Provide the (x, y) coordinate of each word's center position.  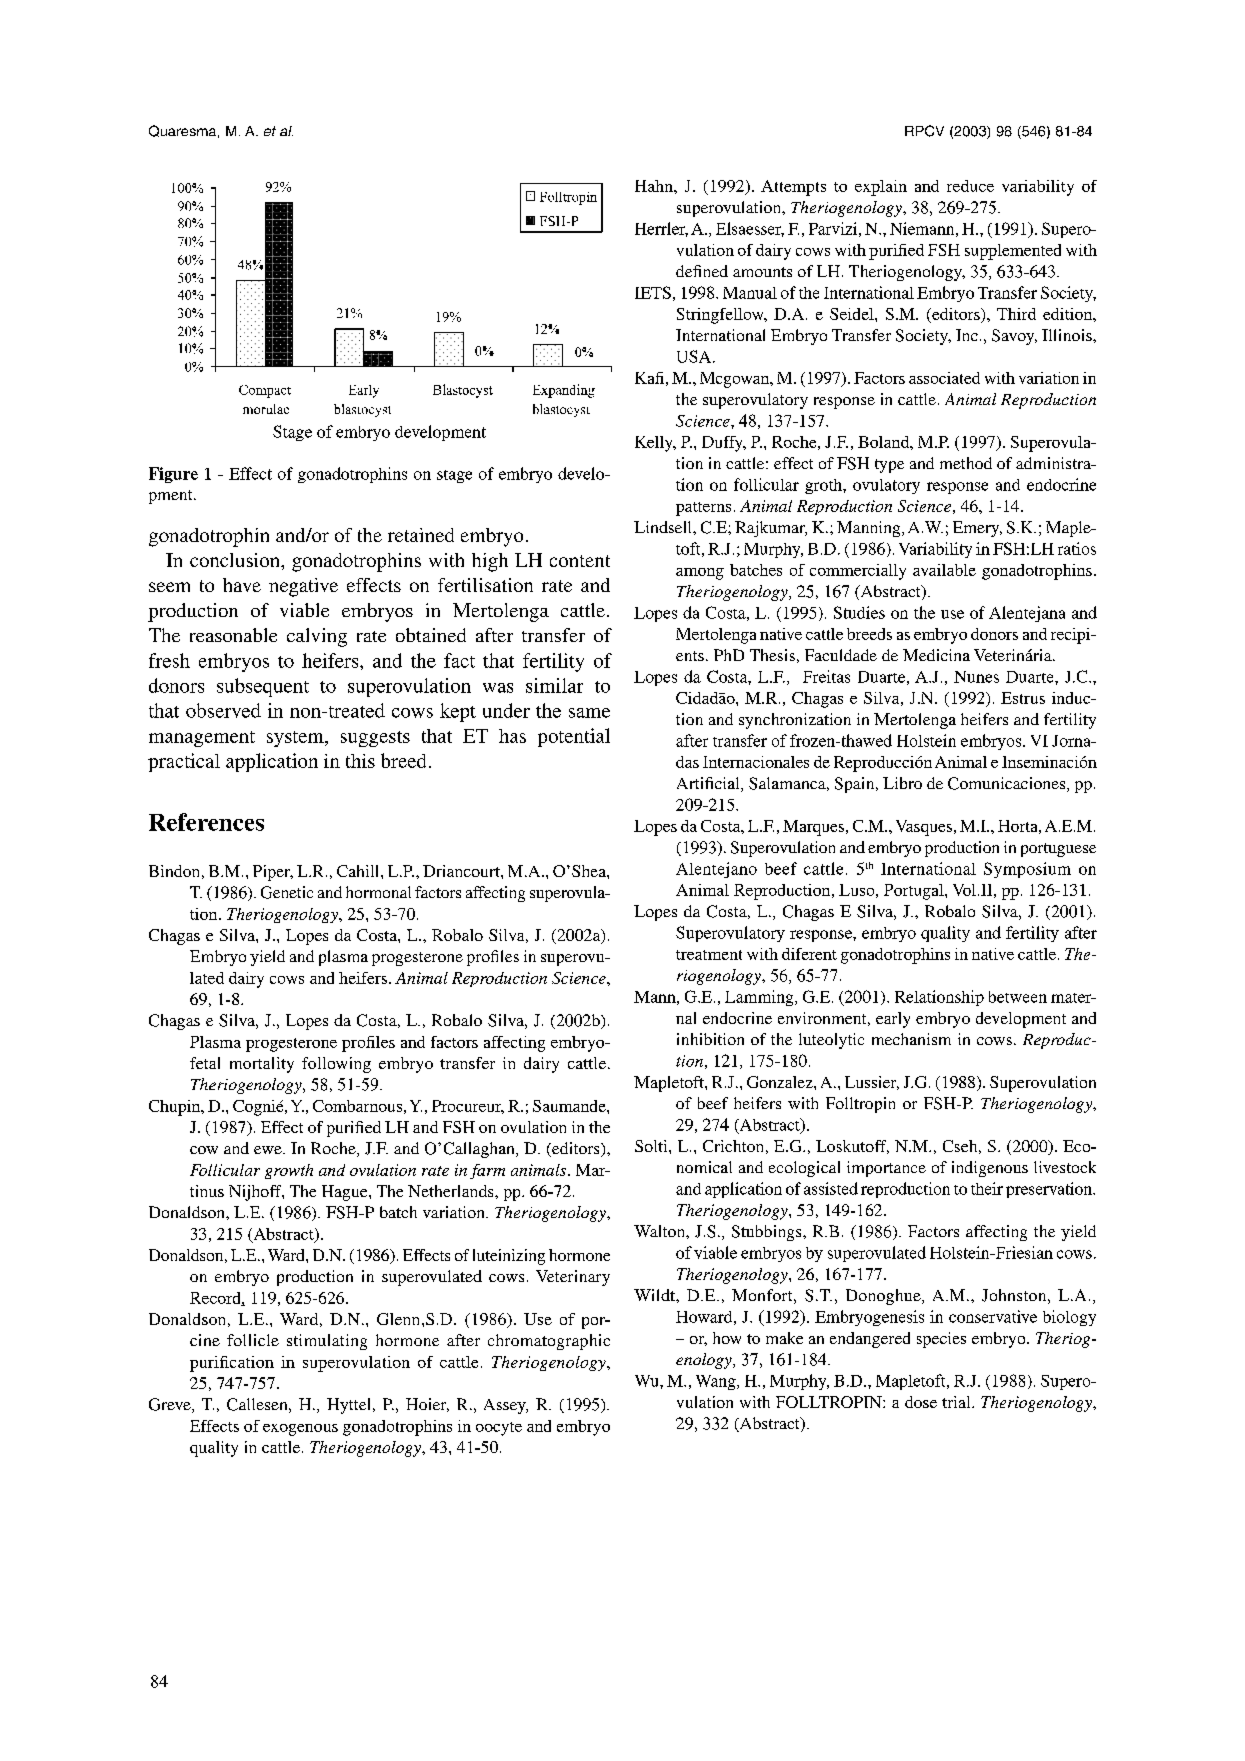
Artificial (709, 784)
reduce (970, 186)
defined (702, 271)
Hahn (655, 186)
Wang (717, 1382)
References (206, 822)
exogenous (300, 1430)
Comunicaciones (1008, 784)
